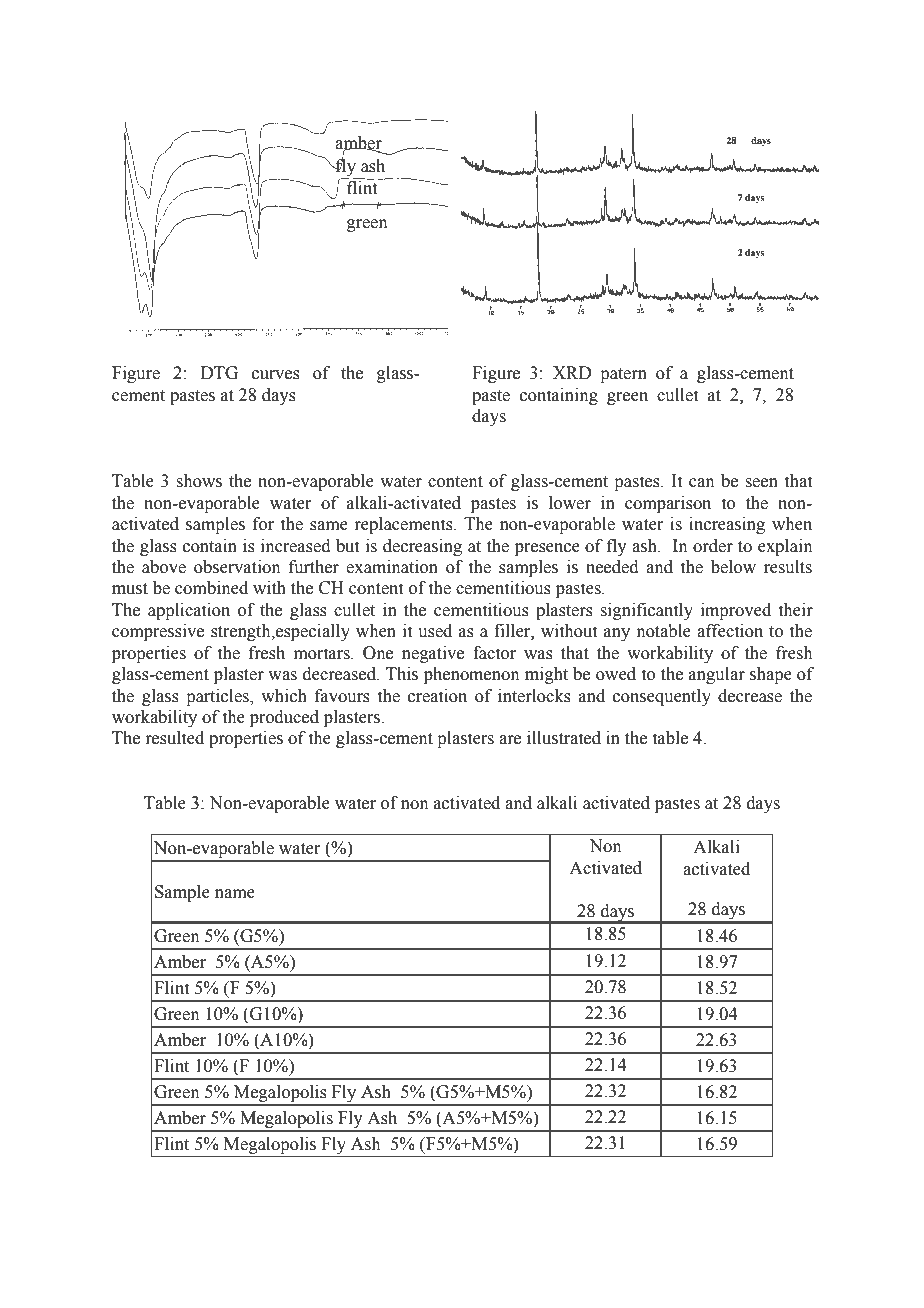 The height and width of the document is (1308, 924). I want to click on observation, so click(237, 567).
